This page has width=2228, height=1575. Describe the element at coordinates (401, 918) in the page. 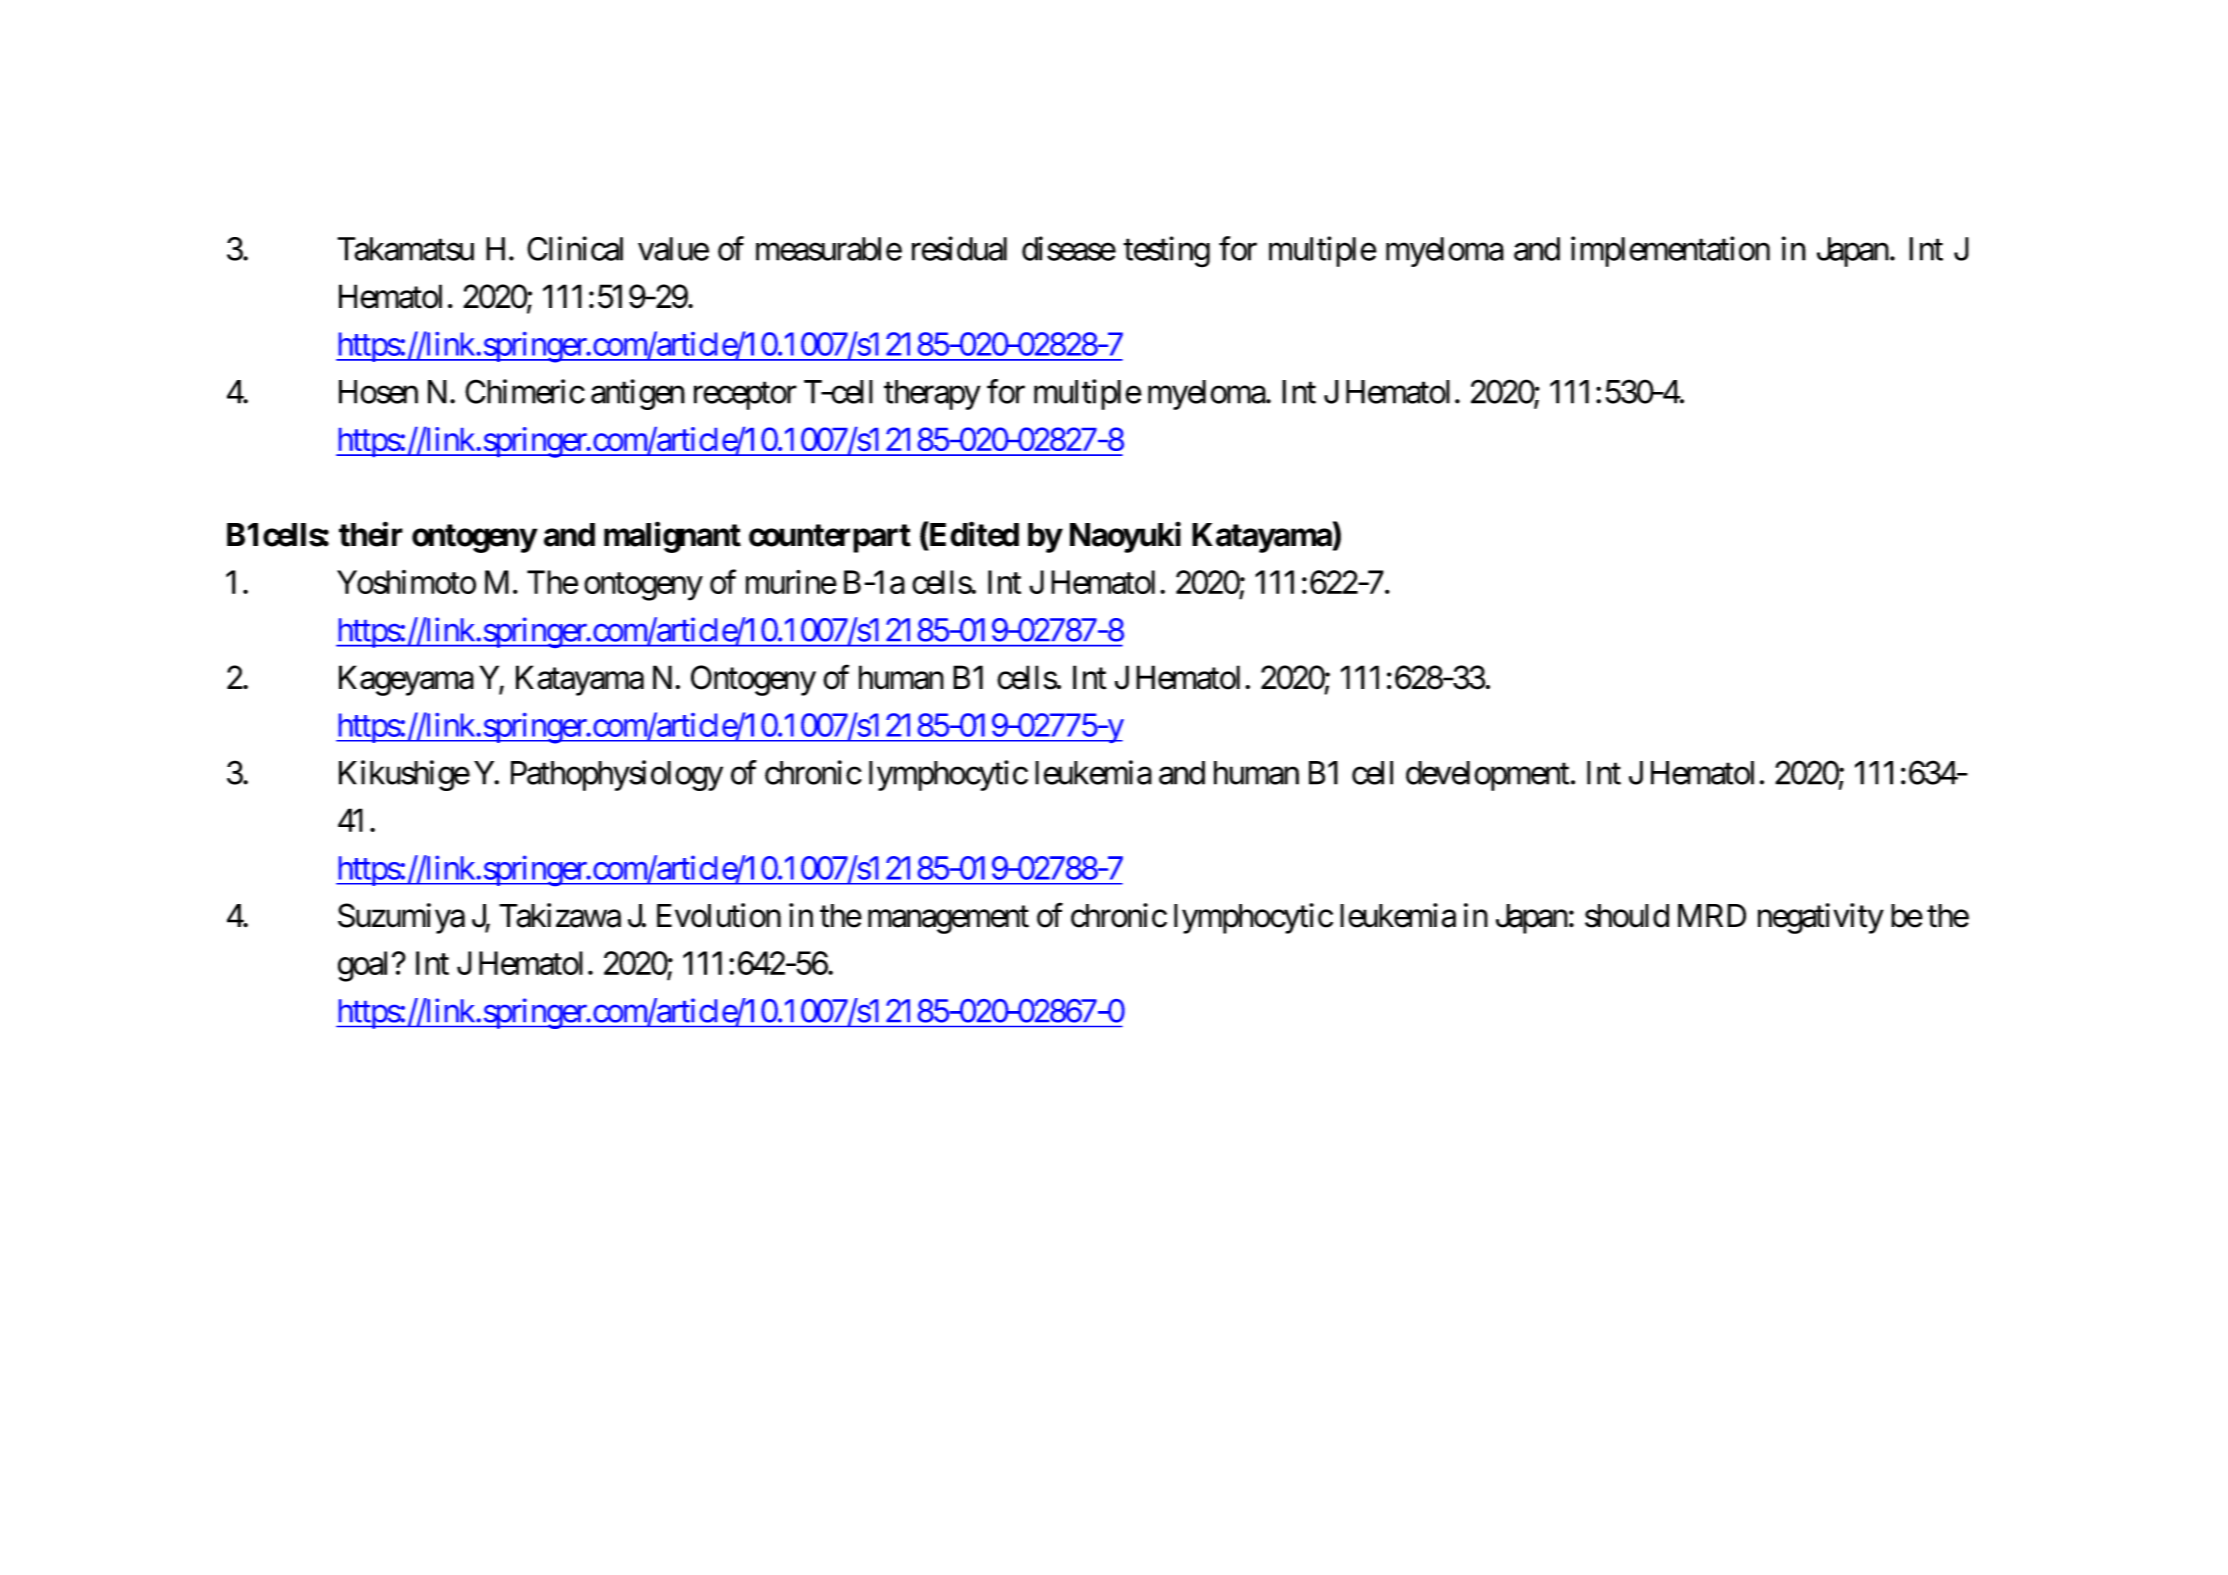

I see `Suzumiya` at that location.
